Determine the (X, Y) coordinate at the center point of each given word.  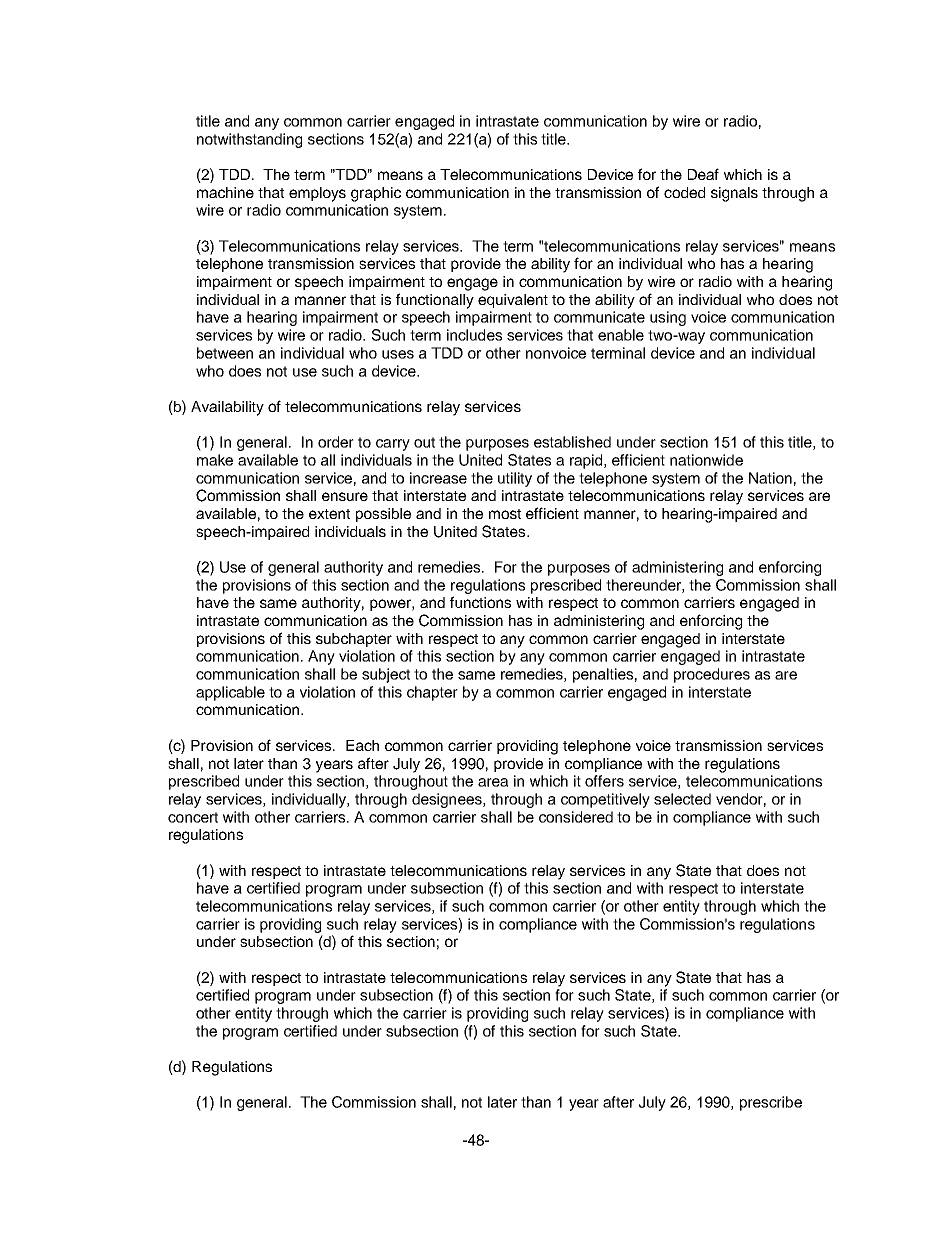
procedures (712, 675)
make (215, 460)
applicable (230, 693)
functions (480, 602)
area (493, 782)
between (225, 353)
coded (684, 192)
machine (225, 192)
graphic (376, 194)
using (668, 318)
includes (474, 335)
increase (438, 478)
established (572, 442)
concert (193, 817)
